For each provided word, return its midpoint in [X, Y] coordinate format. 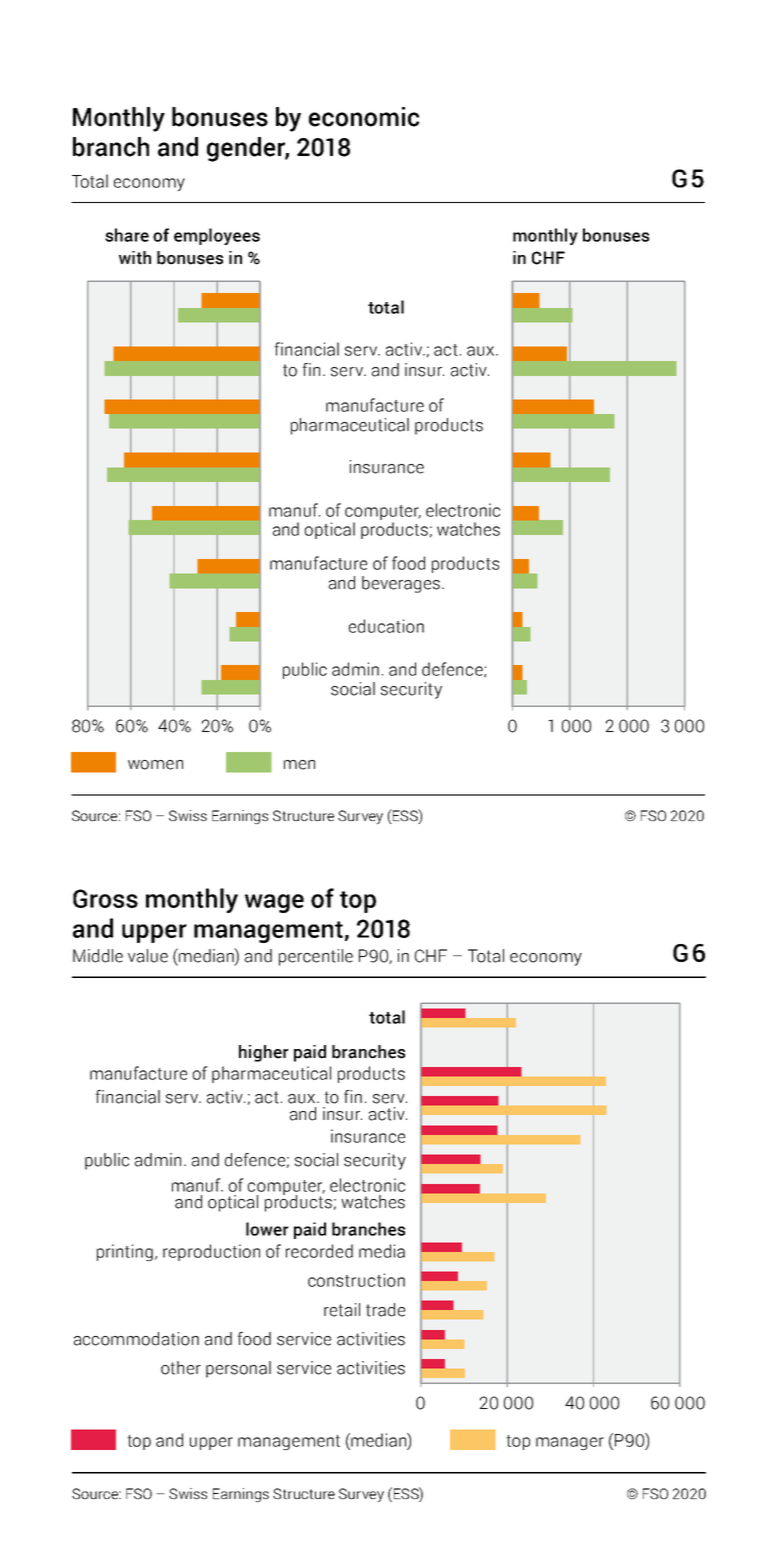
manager [570, 1443]
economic [364, 117]
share [127, 235]
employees [217, 236]
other [181, 1368]
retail [342, 1310]
